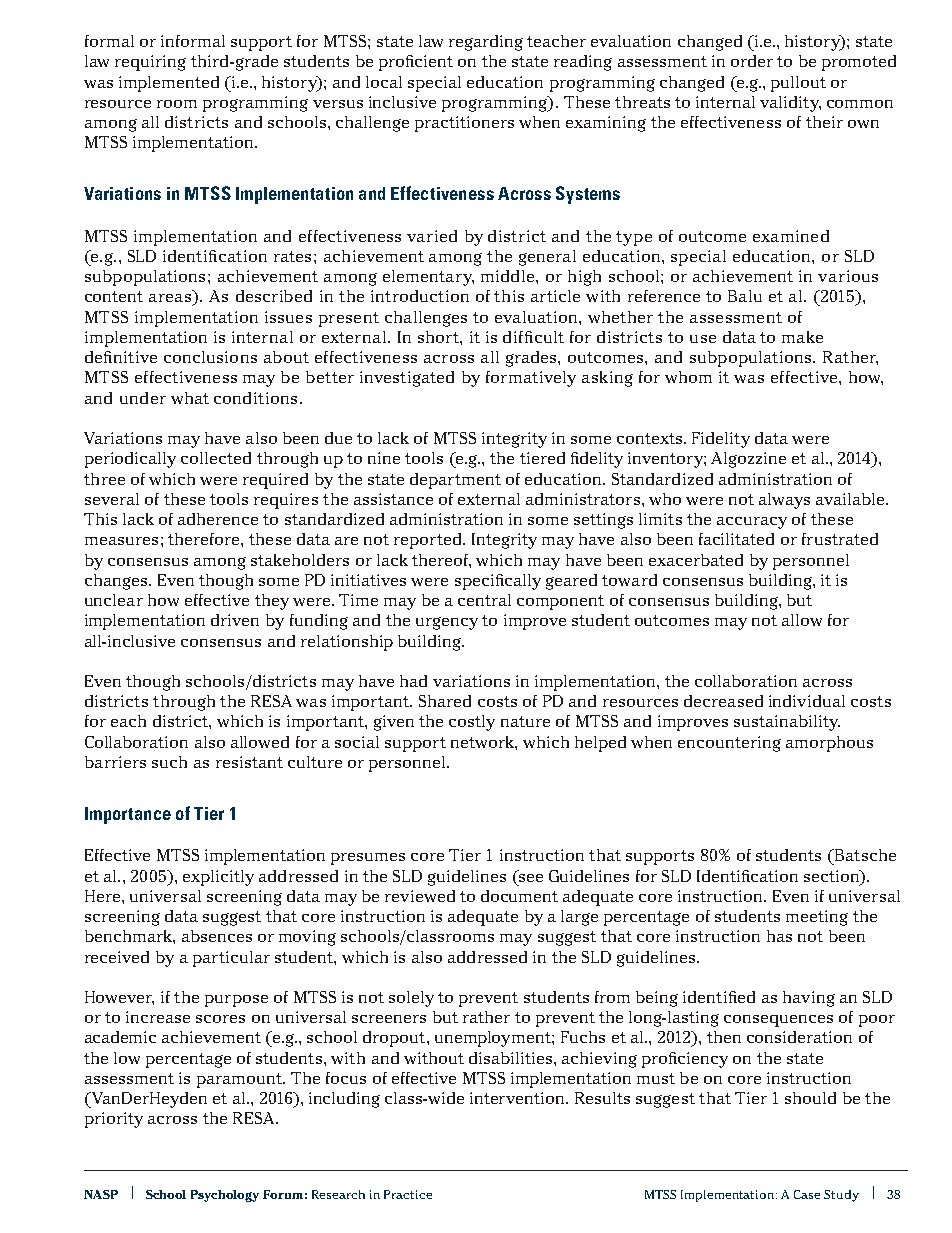 The image size is (952, 1233). Describe the element at coordinates (169, 84) in the screenshot. I see `implemented` at that location.
